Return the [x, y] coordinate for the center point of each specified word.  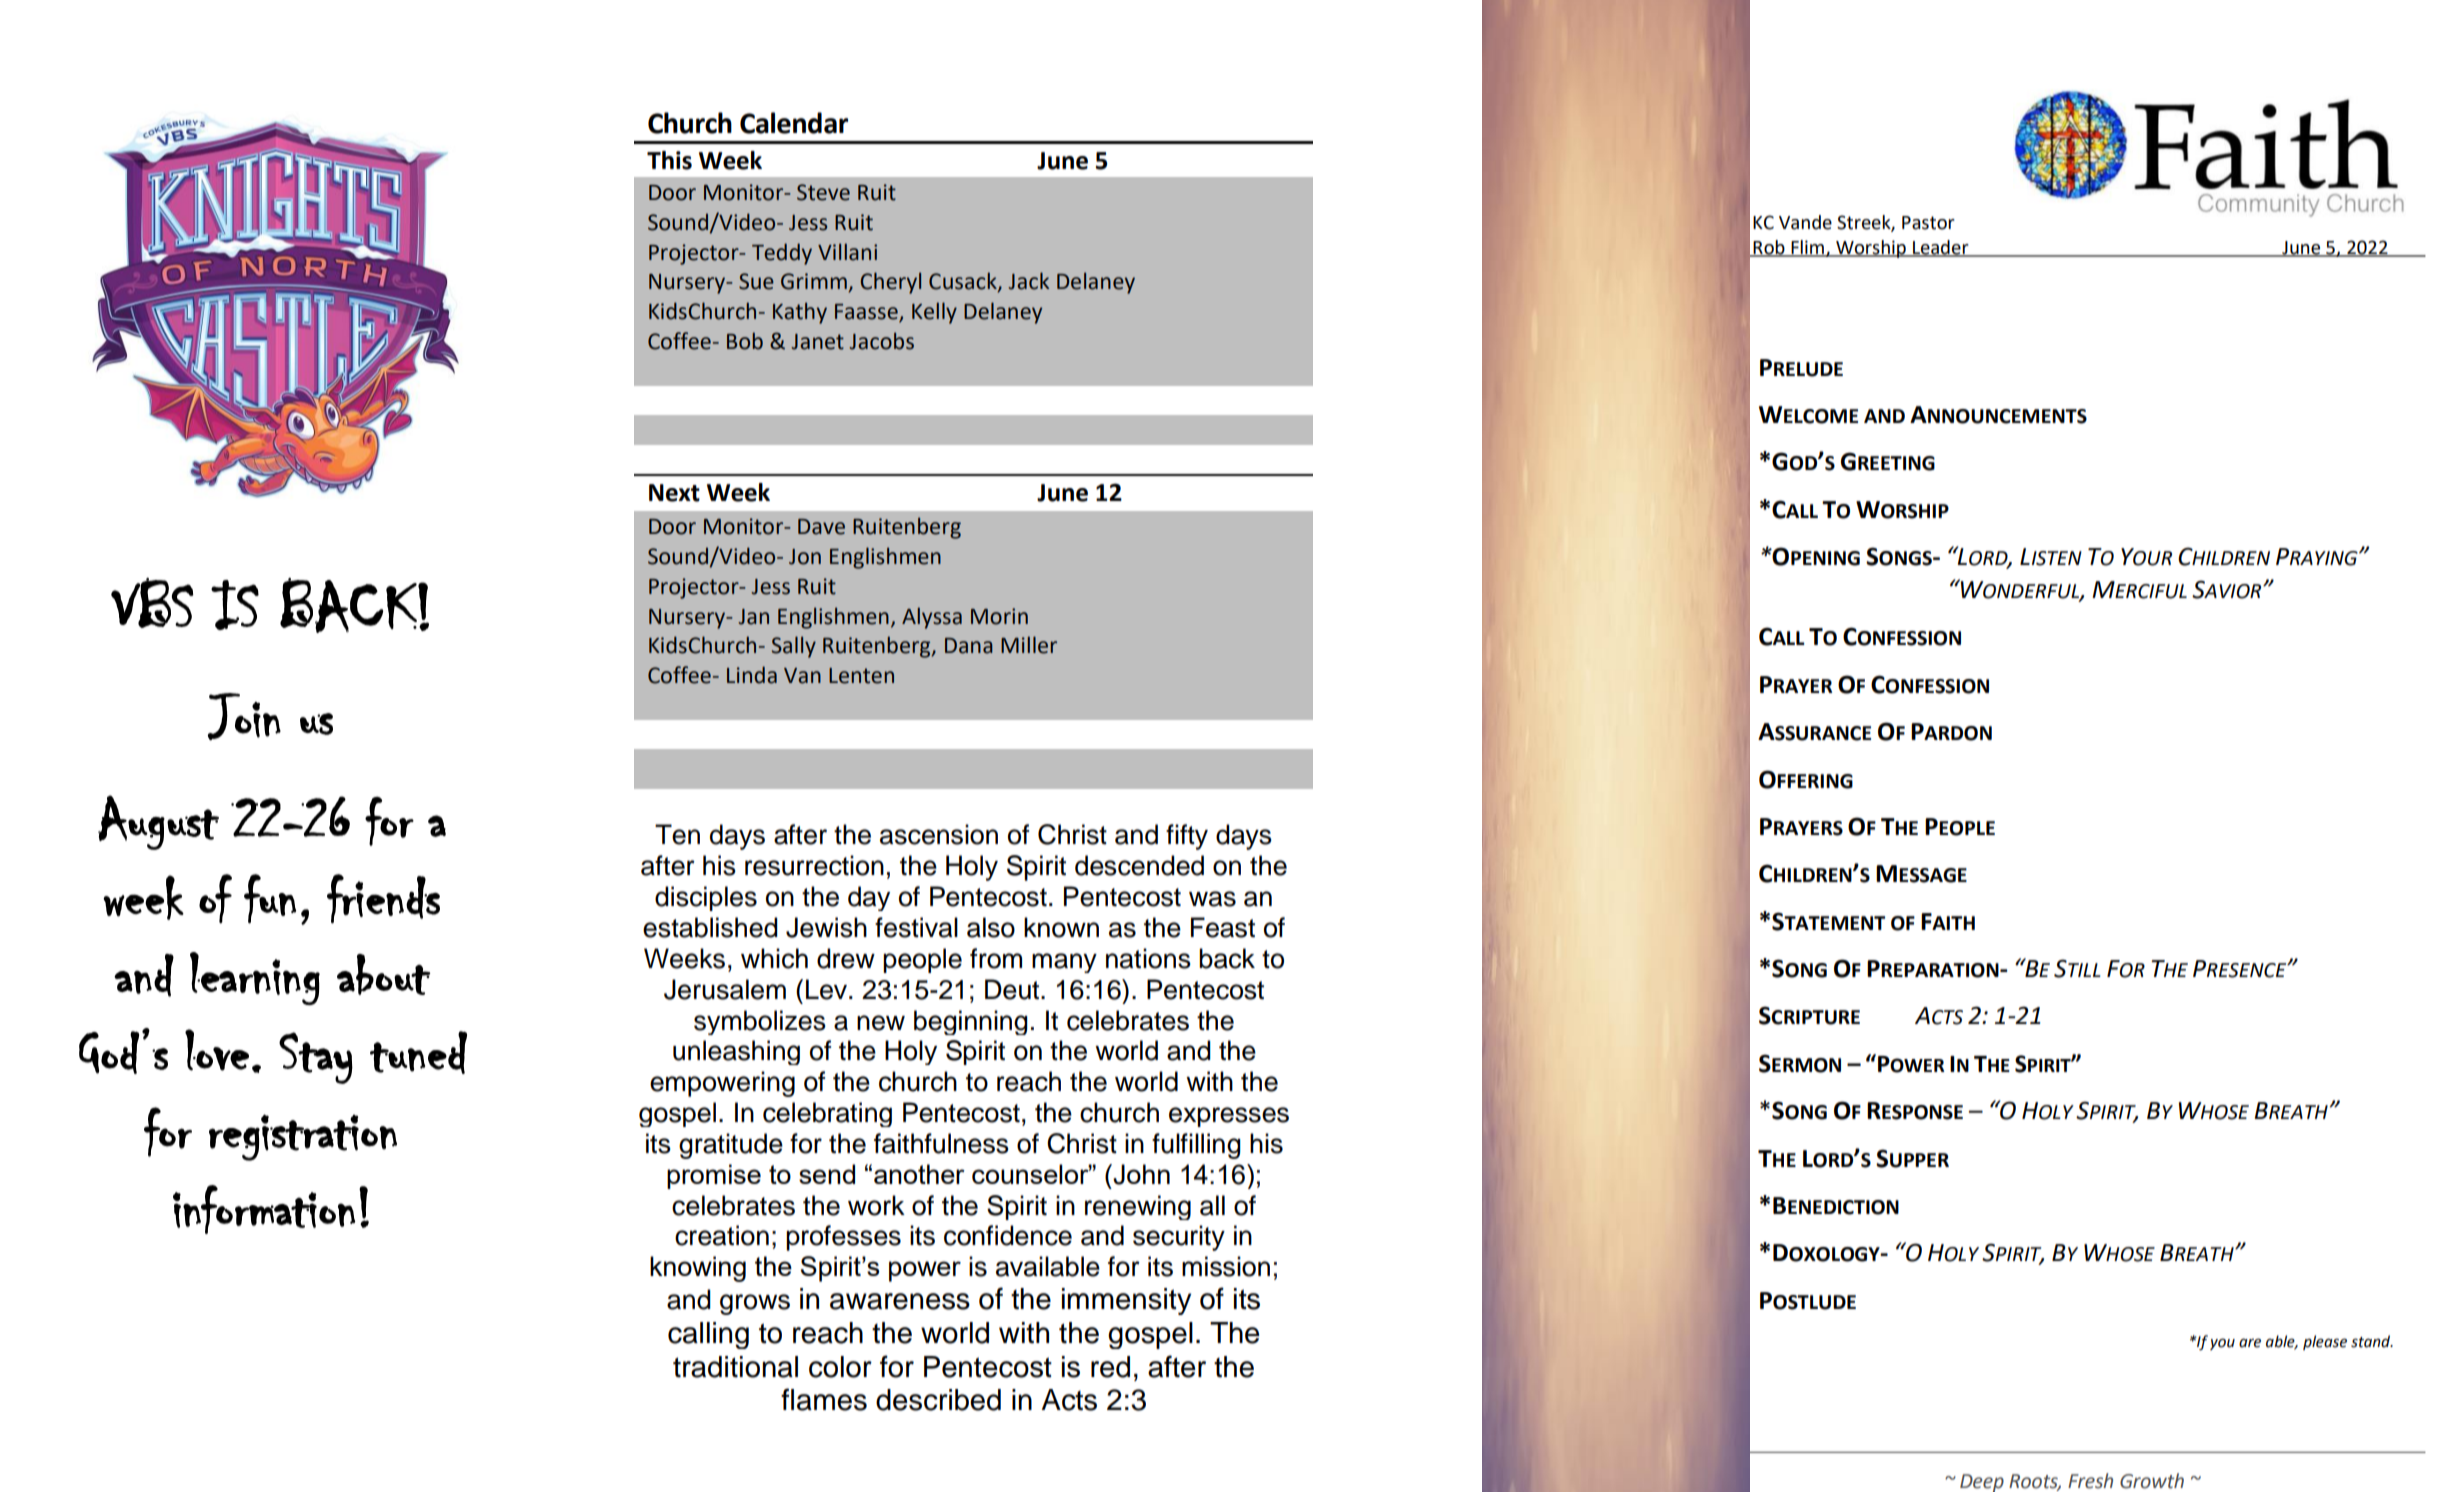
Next [674, 493]
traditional [735, 1367]
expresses [1229, 1117]
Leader [1941, 248]
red [1110, 1367]
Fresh [2090, 1481]
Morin [999, 616]
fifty [1187, 837]
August [158, 822]
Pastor [1928, 223]
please [2325, 1342]
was [1212, 899]
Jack [1028, 281]
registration [303, 1137]
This [669, 160]
